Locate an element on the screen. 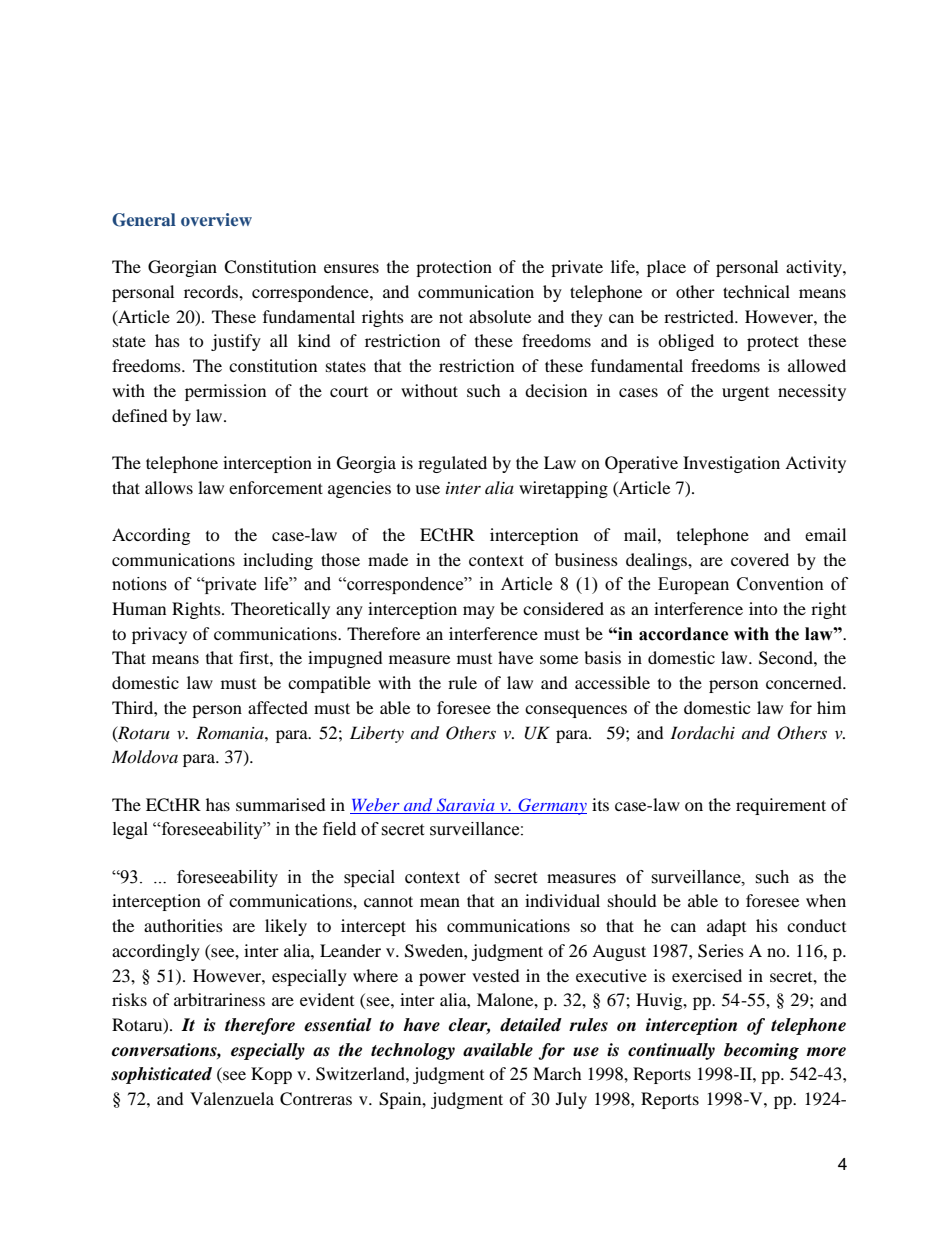 The width and height of the screenshot is (952, 1233). allows is located at coordinates (169, 487).
